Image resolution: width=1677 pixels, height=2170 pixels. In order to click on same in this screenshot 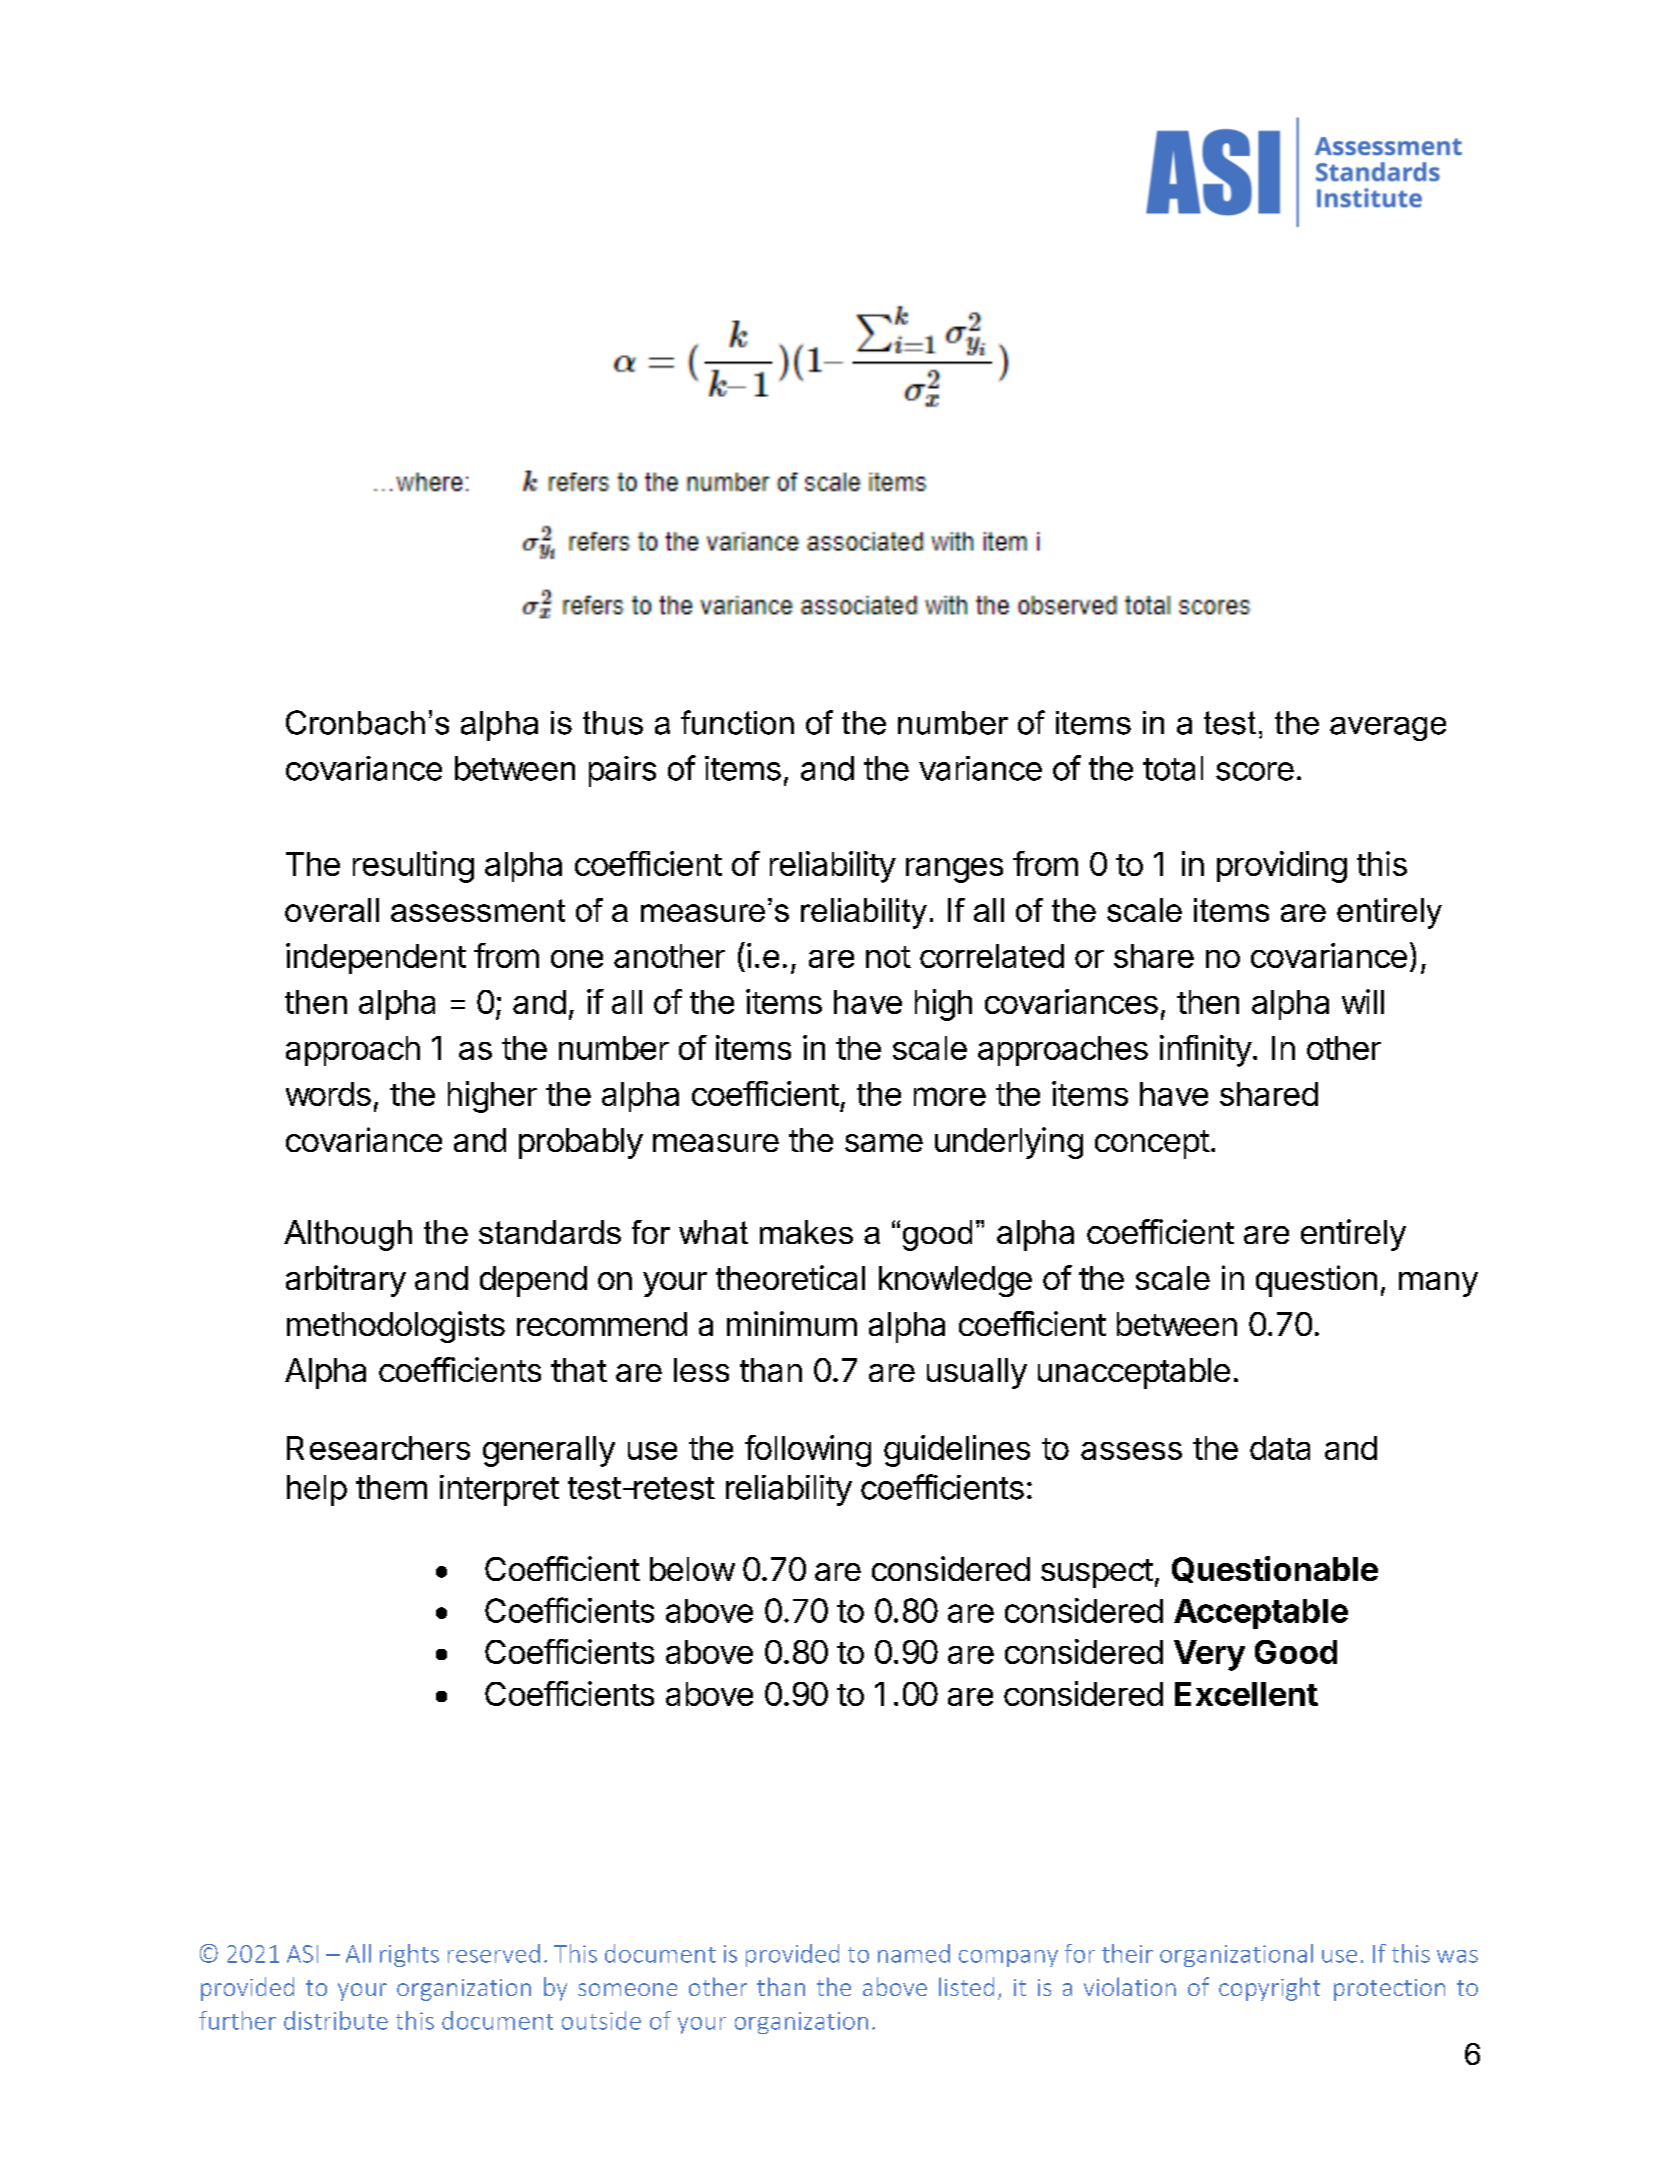, I will do `click(884, 1143)`.
